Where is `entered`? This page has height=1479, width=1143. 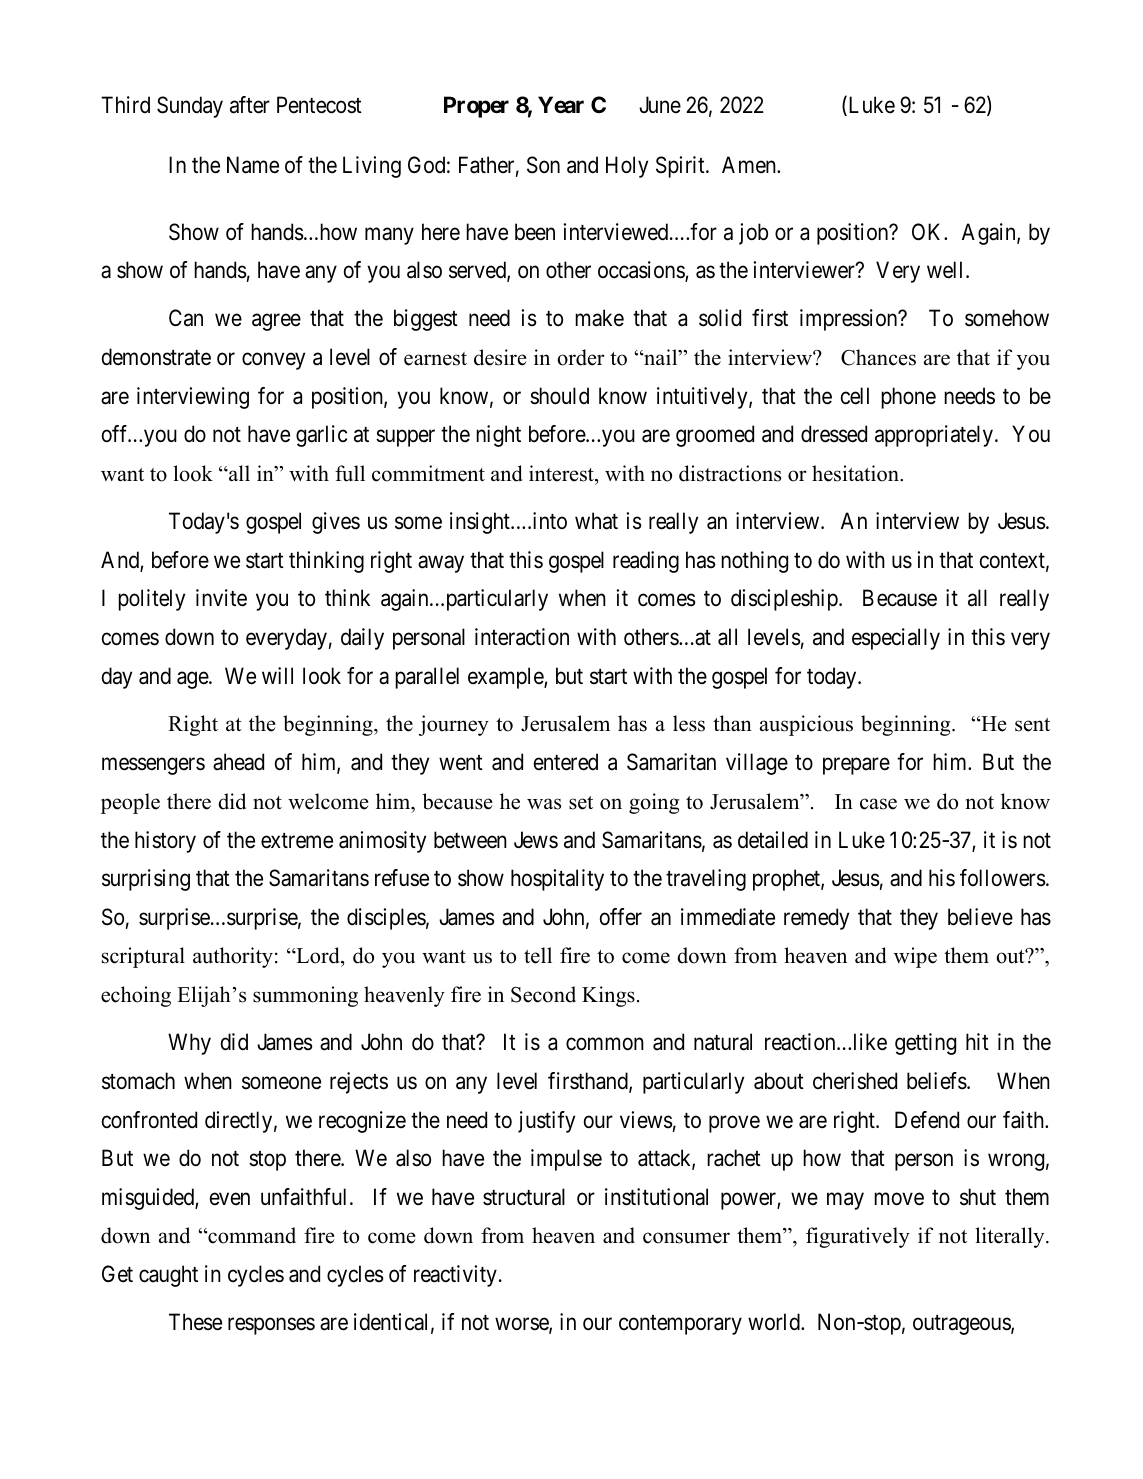 entered is located at coordinates (566, 762).
